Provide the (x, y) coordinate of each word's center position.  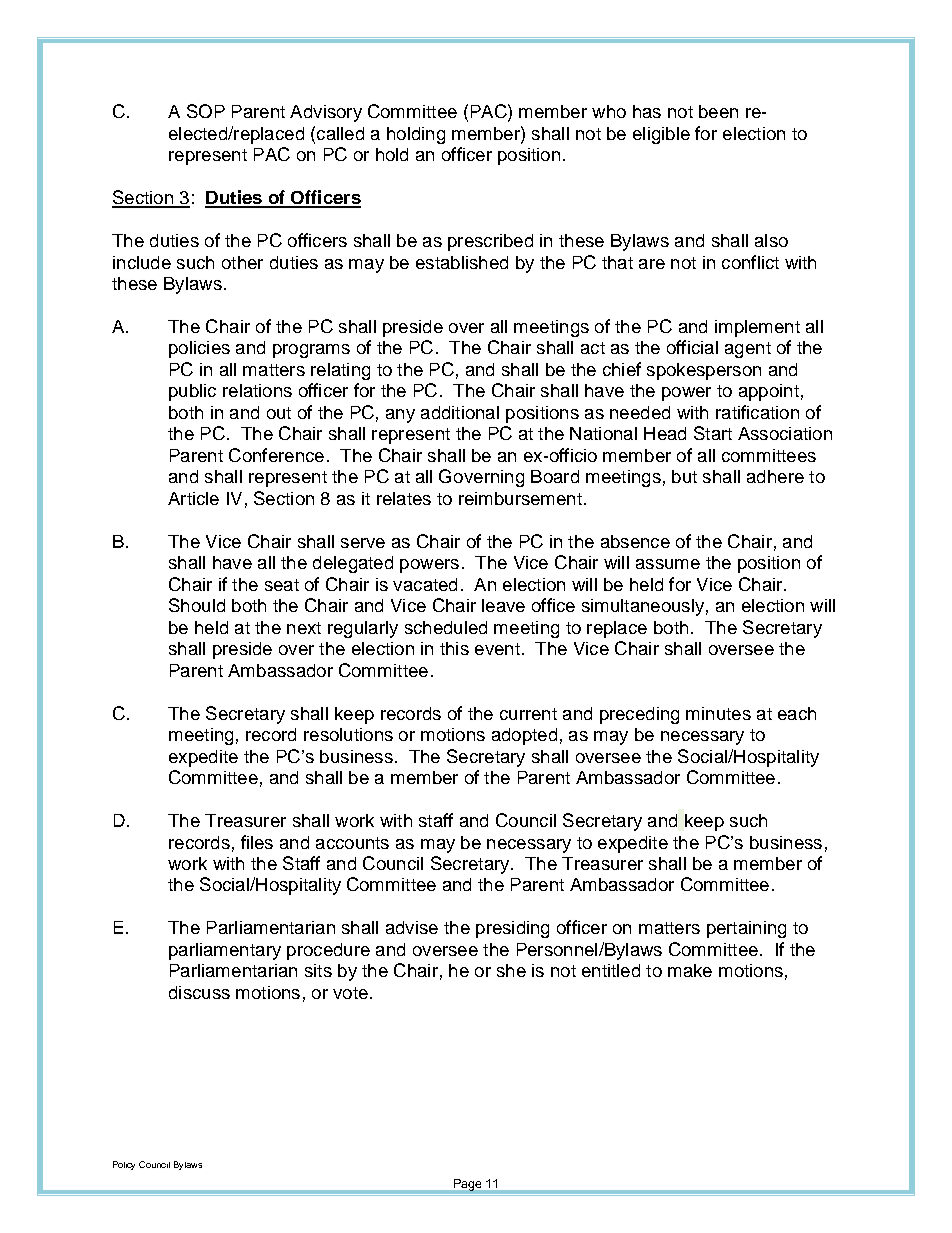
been (718, 111)
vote (350, 993)
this (454, 648)
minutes (718, 713)
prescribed (490, 242)
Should (197, 605)
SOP (206, 111)
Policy (124, 1165)
